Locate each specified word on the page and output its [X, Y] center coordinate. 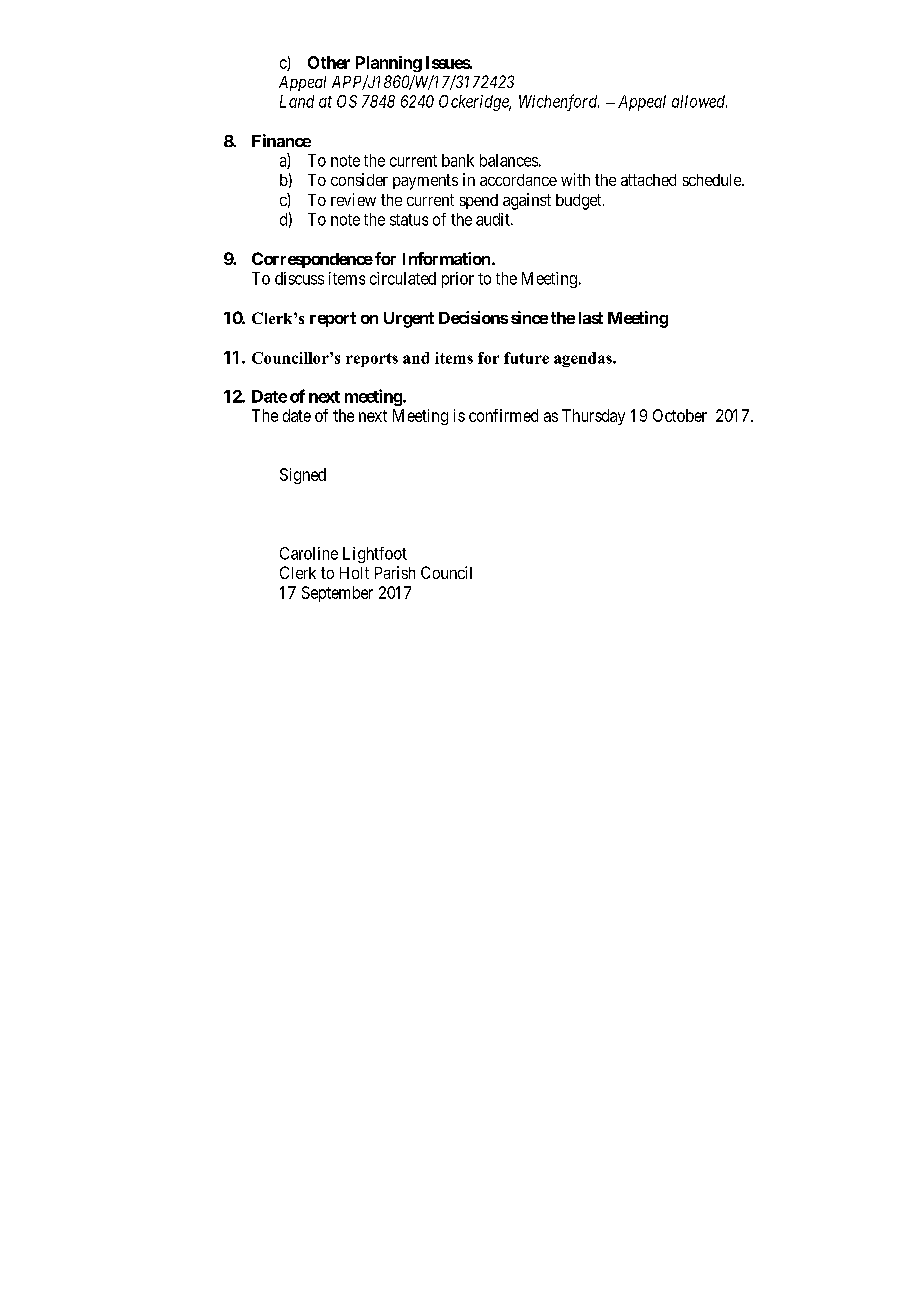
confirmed [503, 415]
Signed [303, 476]
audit [494, 219]
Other [329, 62]
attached [648, 180]
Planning [389, 64]
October [680, 415]
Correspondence [312, 260]
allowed [699, 101]
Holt [354, 573]
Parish [395, 572]
